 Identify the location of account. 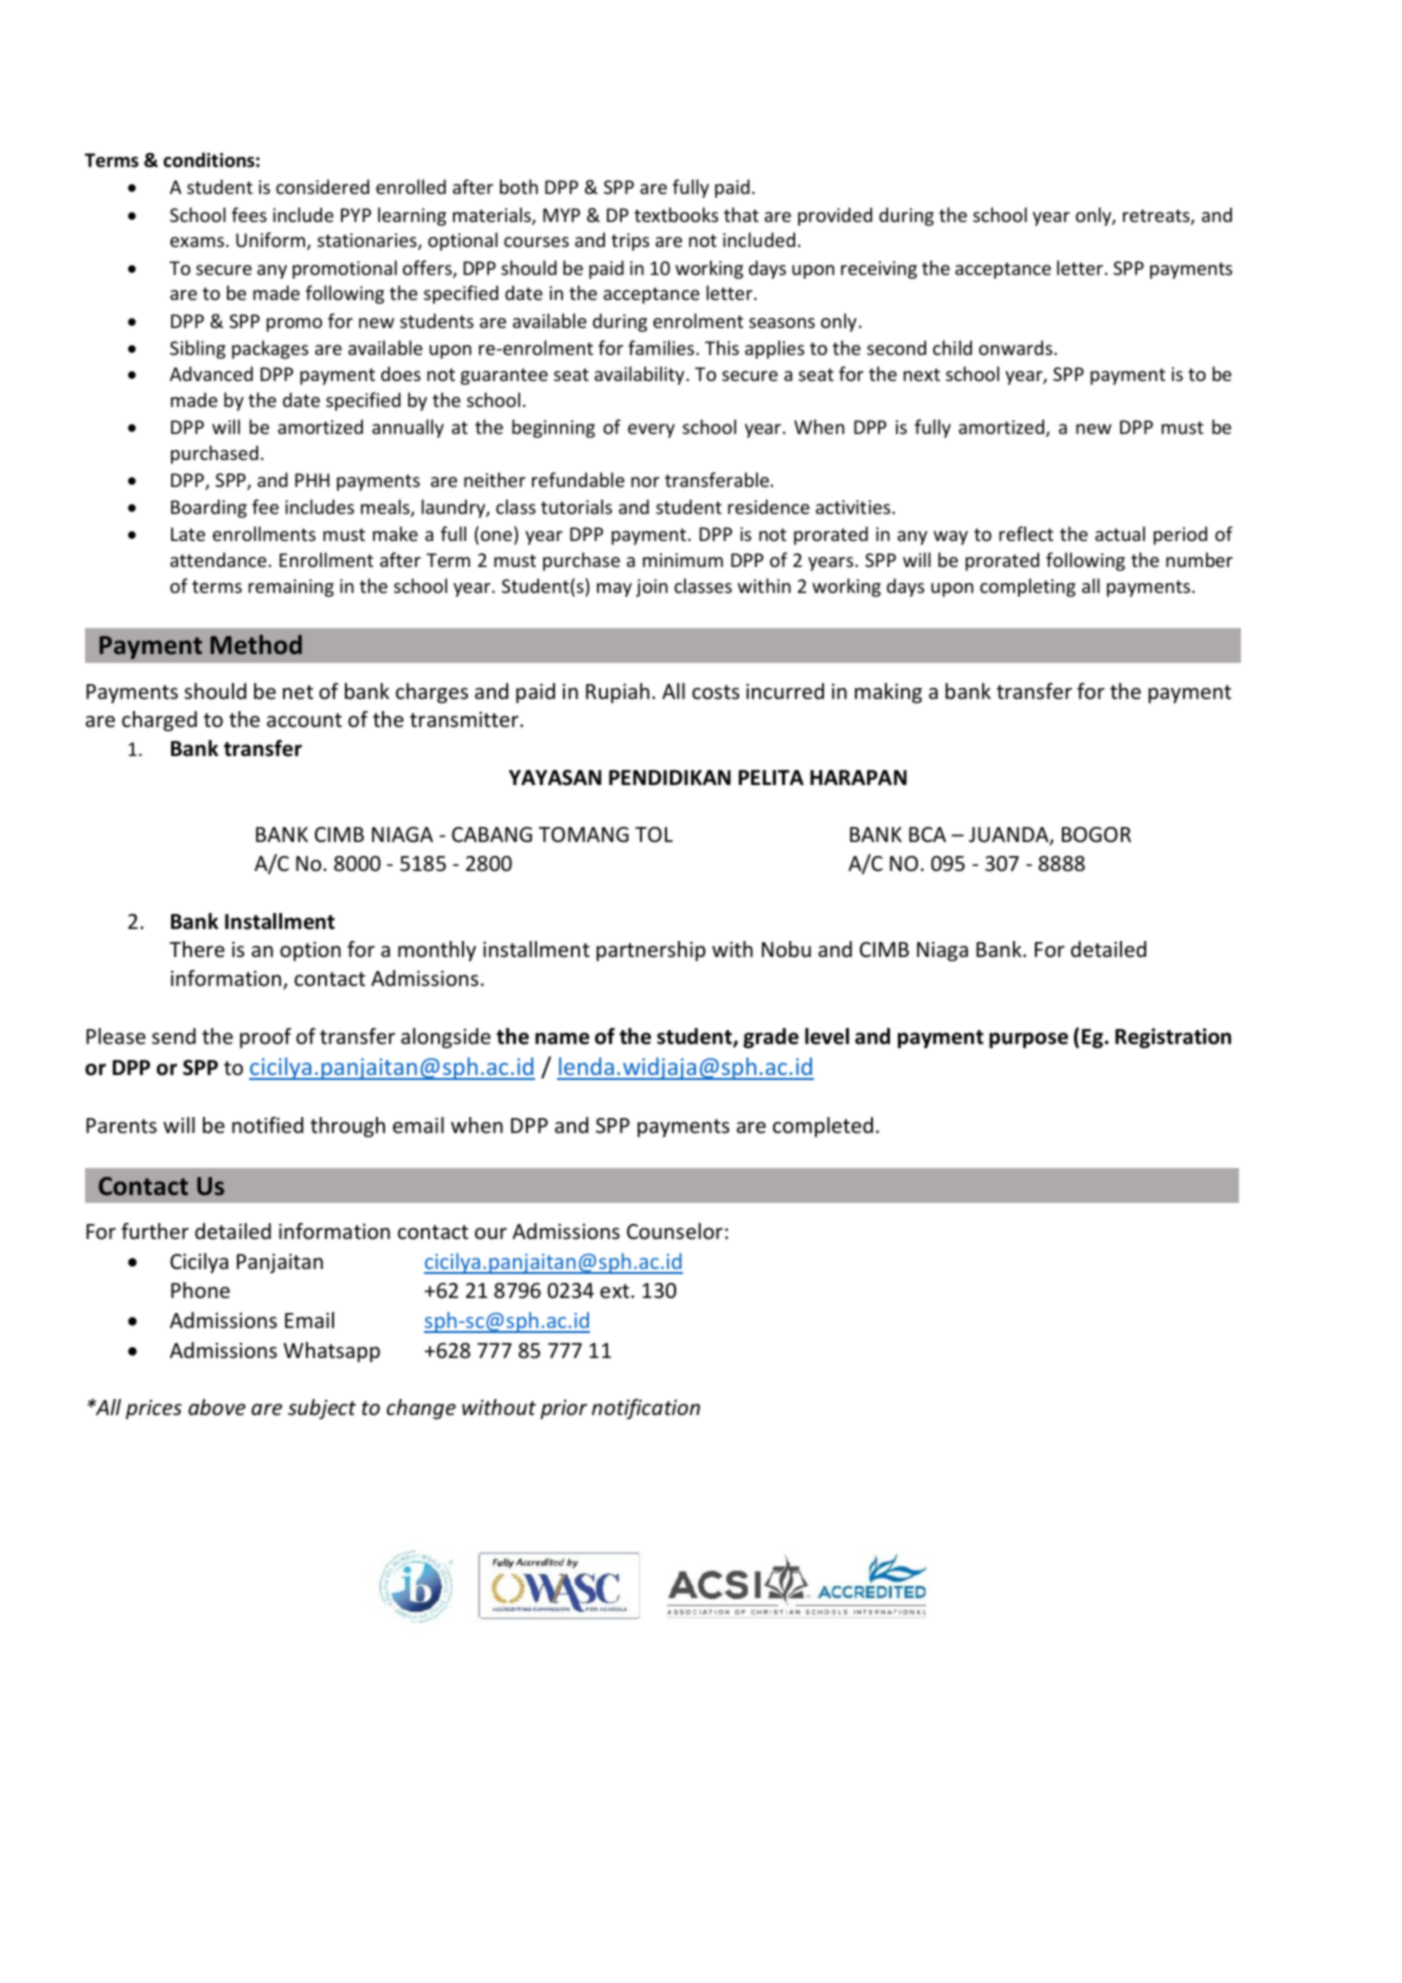
(304, 720).
